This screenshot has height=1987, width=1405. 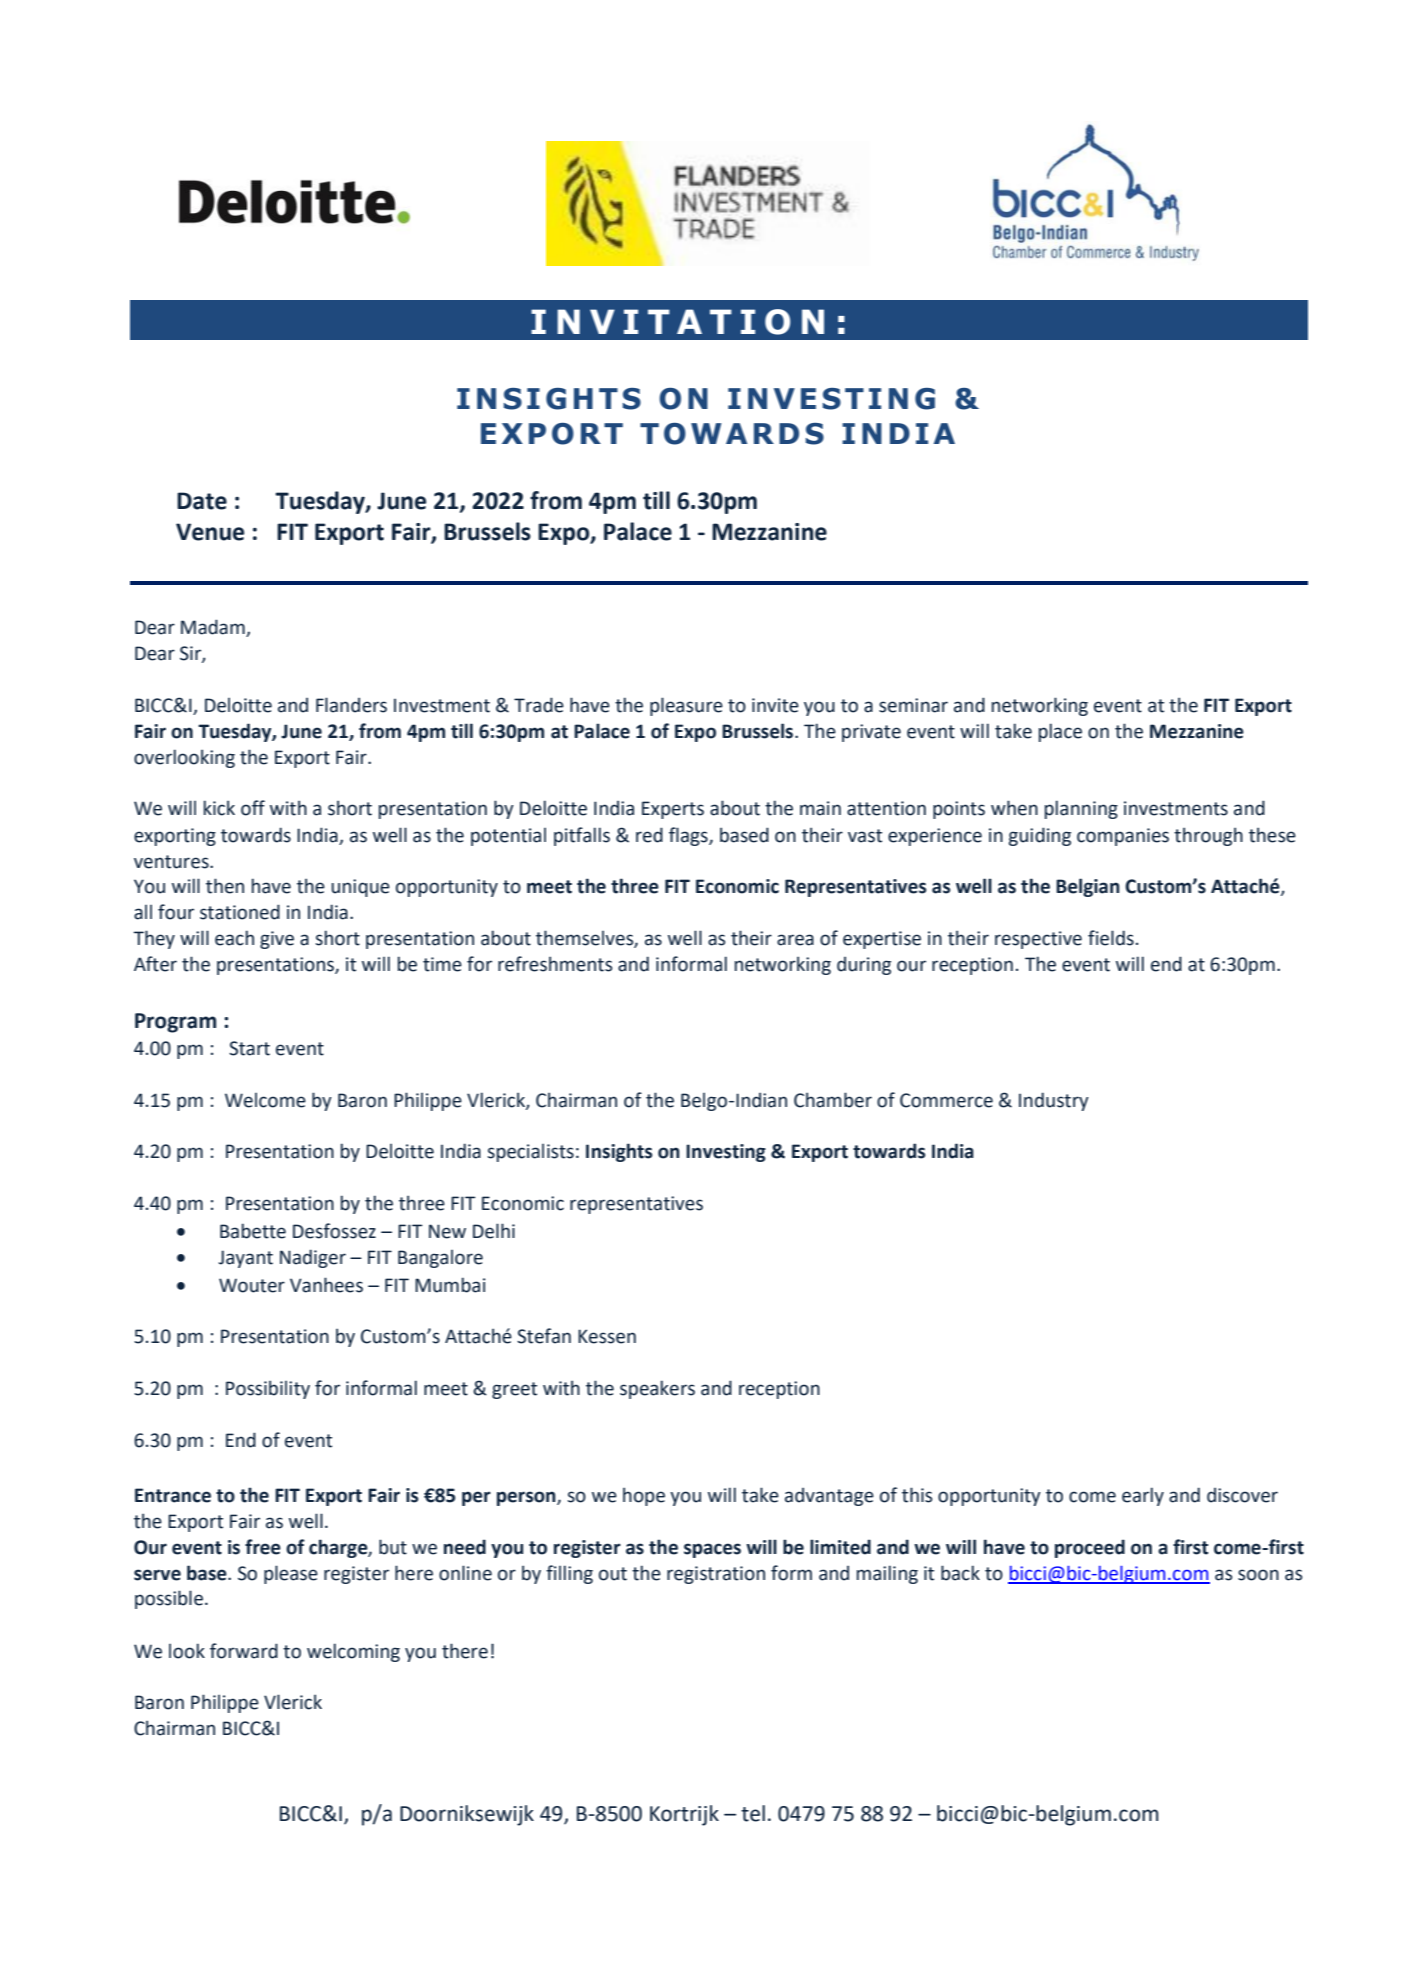 I want to click on companies, so click(x=1123, y=837).
